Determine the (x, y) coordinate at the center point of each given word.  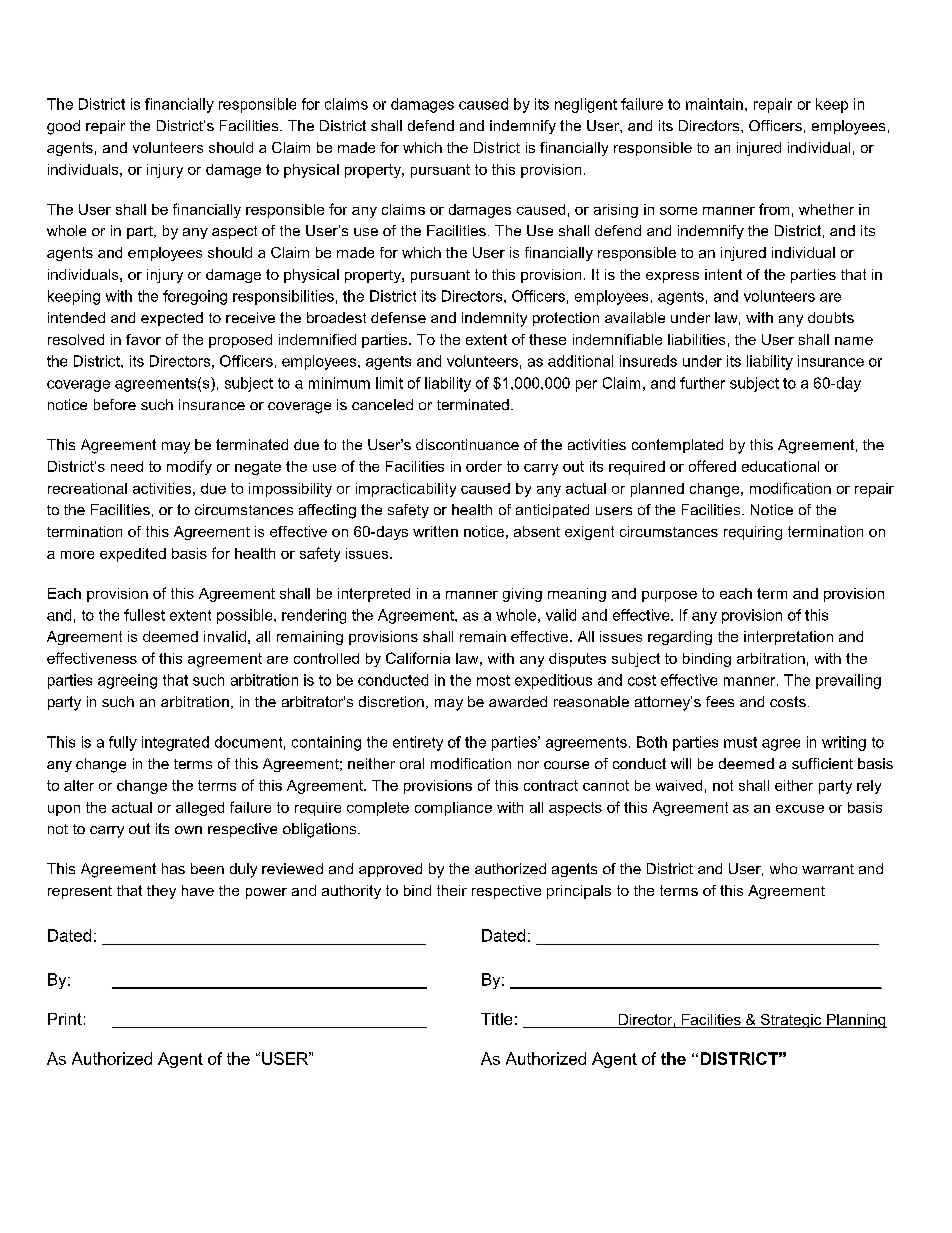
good (63, 127)
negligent (586, 105)
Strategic (791, 1021)
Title (496, 1019)
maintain (714, 104)
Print (65, 1019)
